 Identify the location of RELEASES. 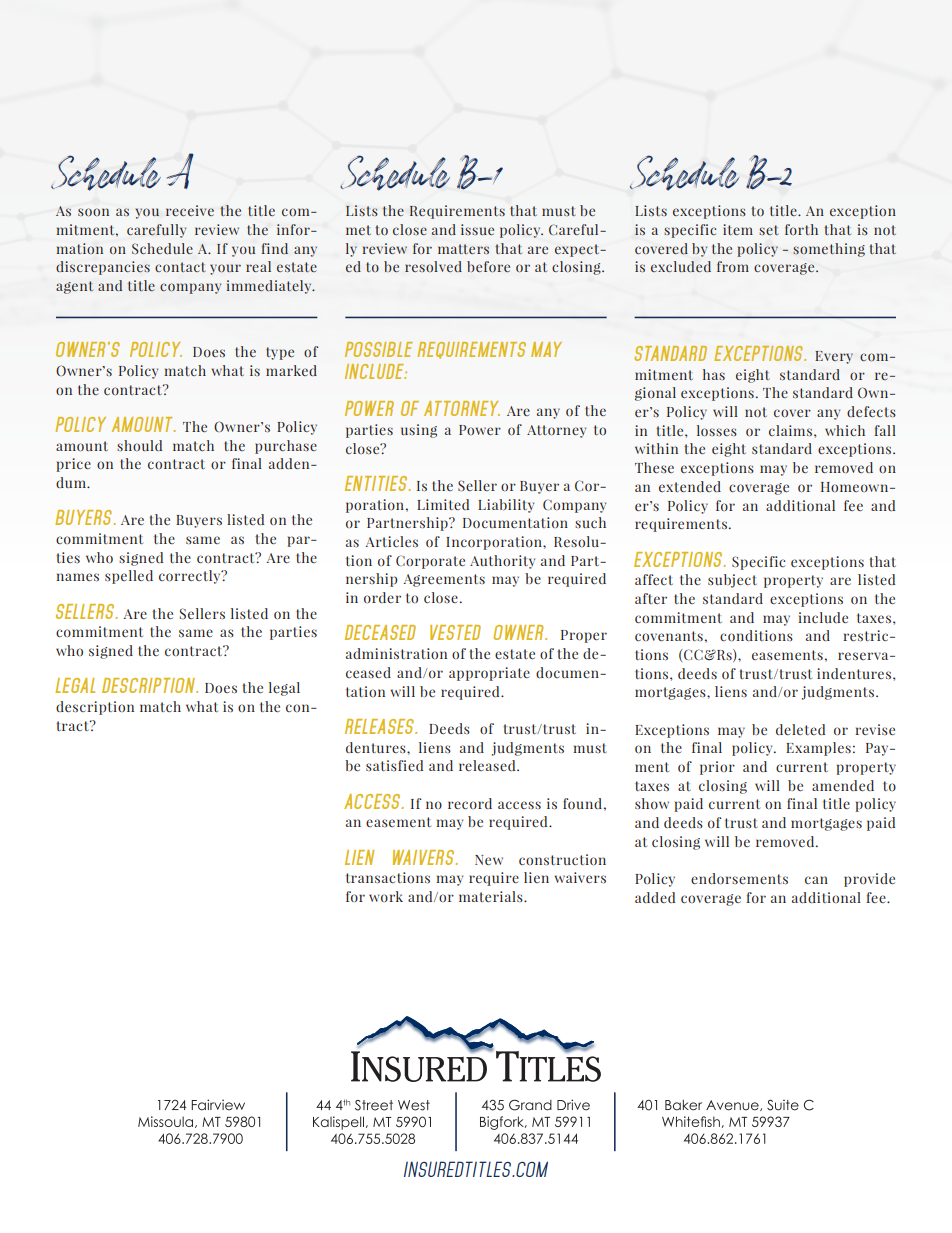
(381, 726).
